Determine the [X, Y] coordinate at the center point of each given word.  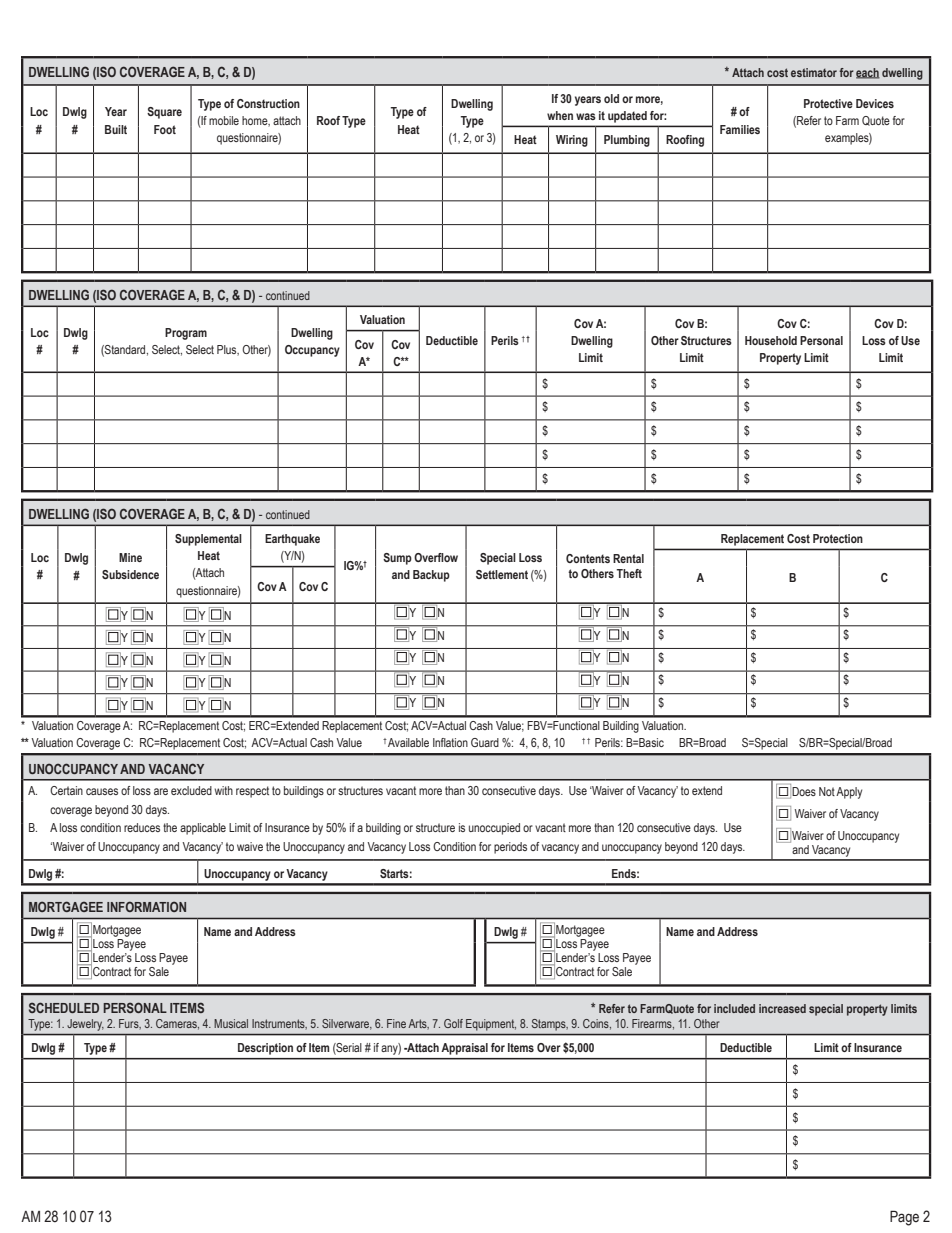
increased [782, 1008]
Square [164, 113]
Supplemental [208, 540]
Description [265, 1049]
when [560, 115]
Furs [130, 1024]
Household [771, 340]
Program [186, 334]
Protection [838, 538]
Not [827, 791]
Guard [485, 742]
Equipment [491, 1024]
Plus [228, 350]
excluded [191, 790]
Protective [828, 103]
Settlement [502, 574]
